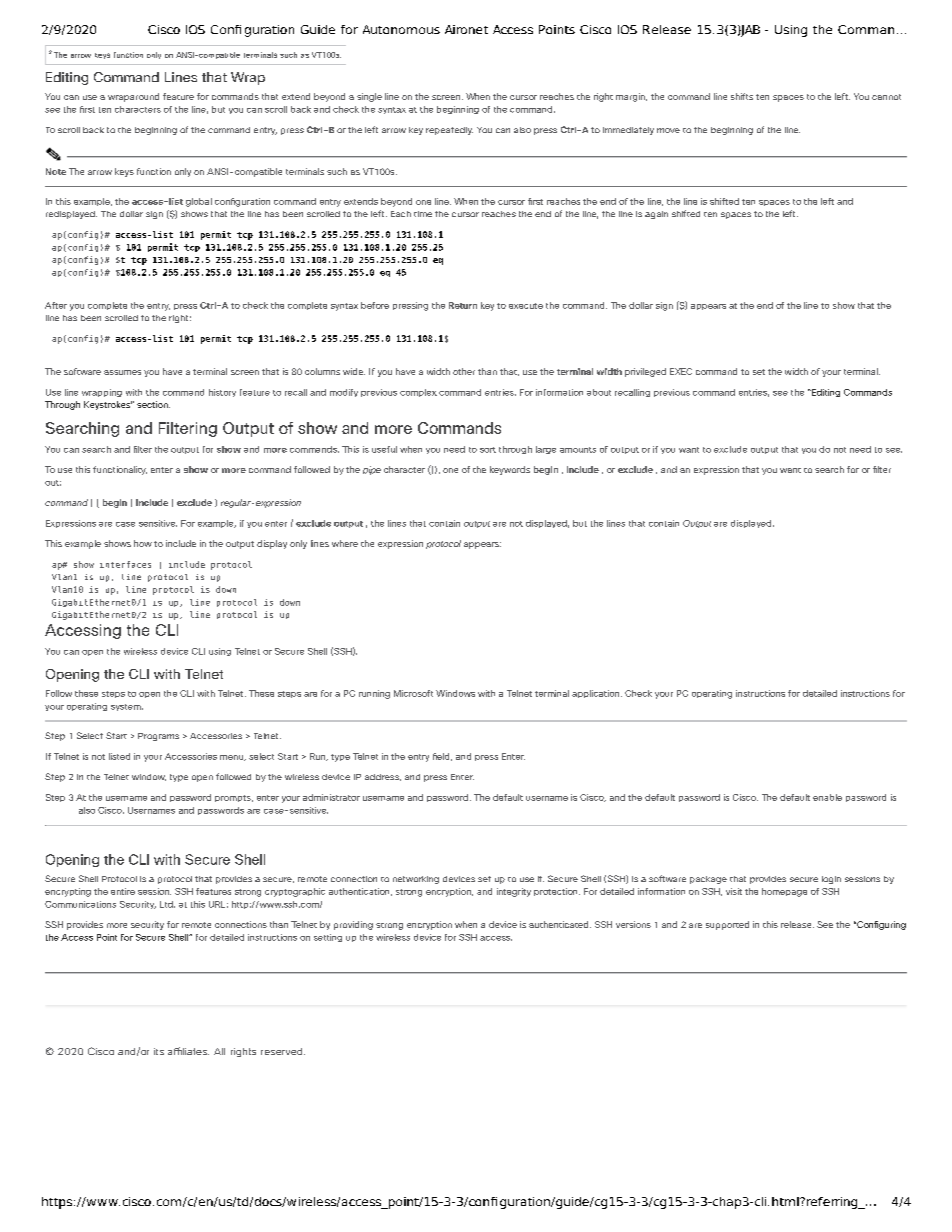  What do you see at coordinates (827, 797) in the image?
I see `enable` at bounding box center [827, 797].
